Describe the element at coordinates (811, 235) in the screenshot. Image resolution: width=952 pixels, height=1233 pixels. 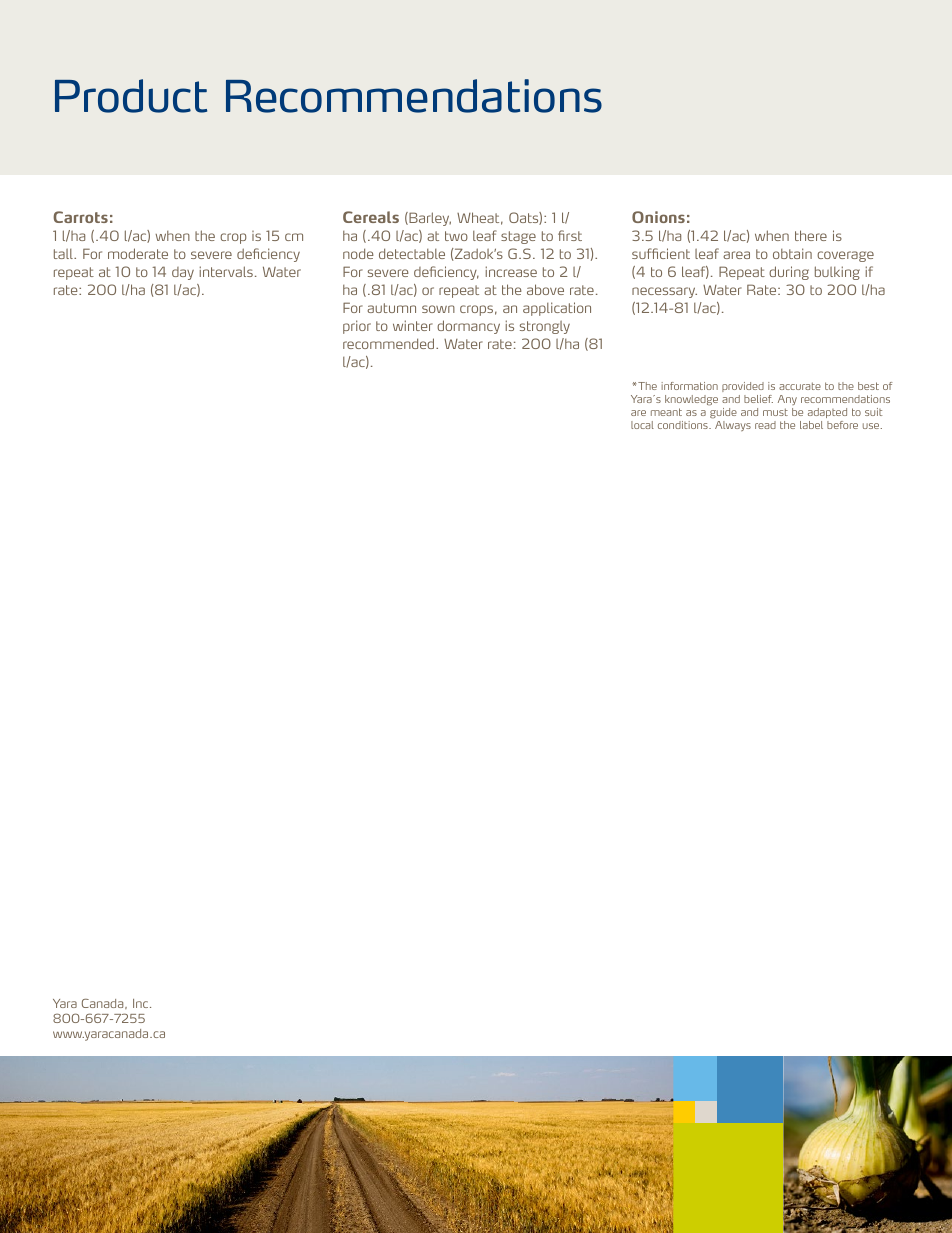
I see `there` at that location.
